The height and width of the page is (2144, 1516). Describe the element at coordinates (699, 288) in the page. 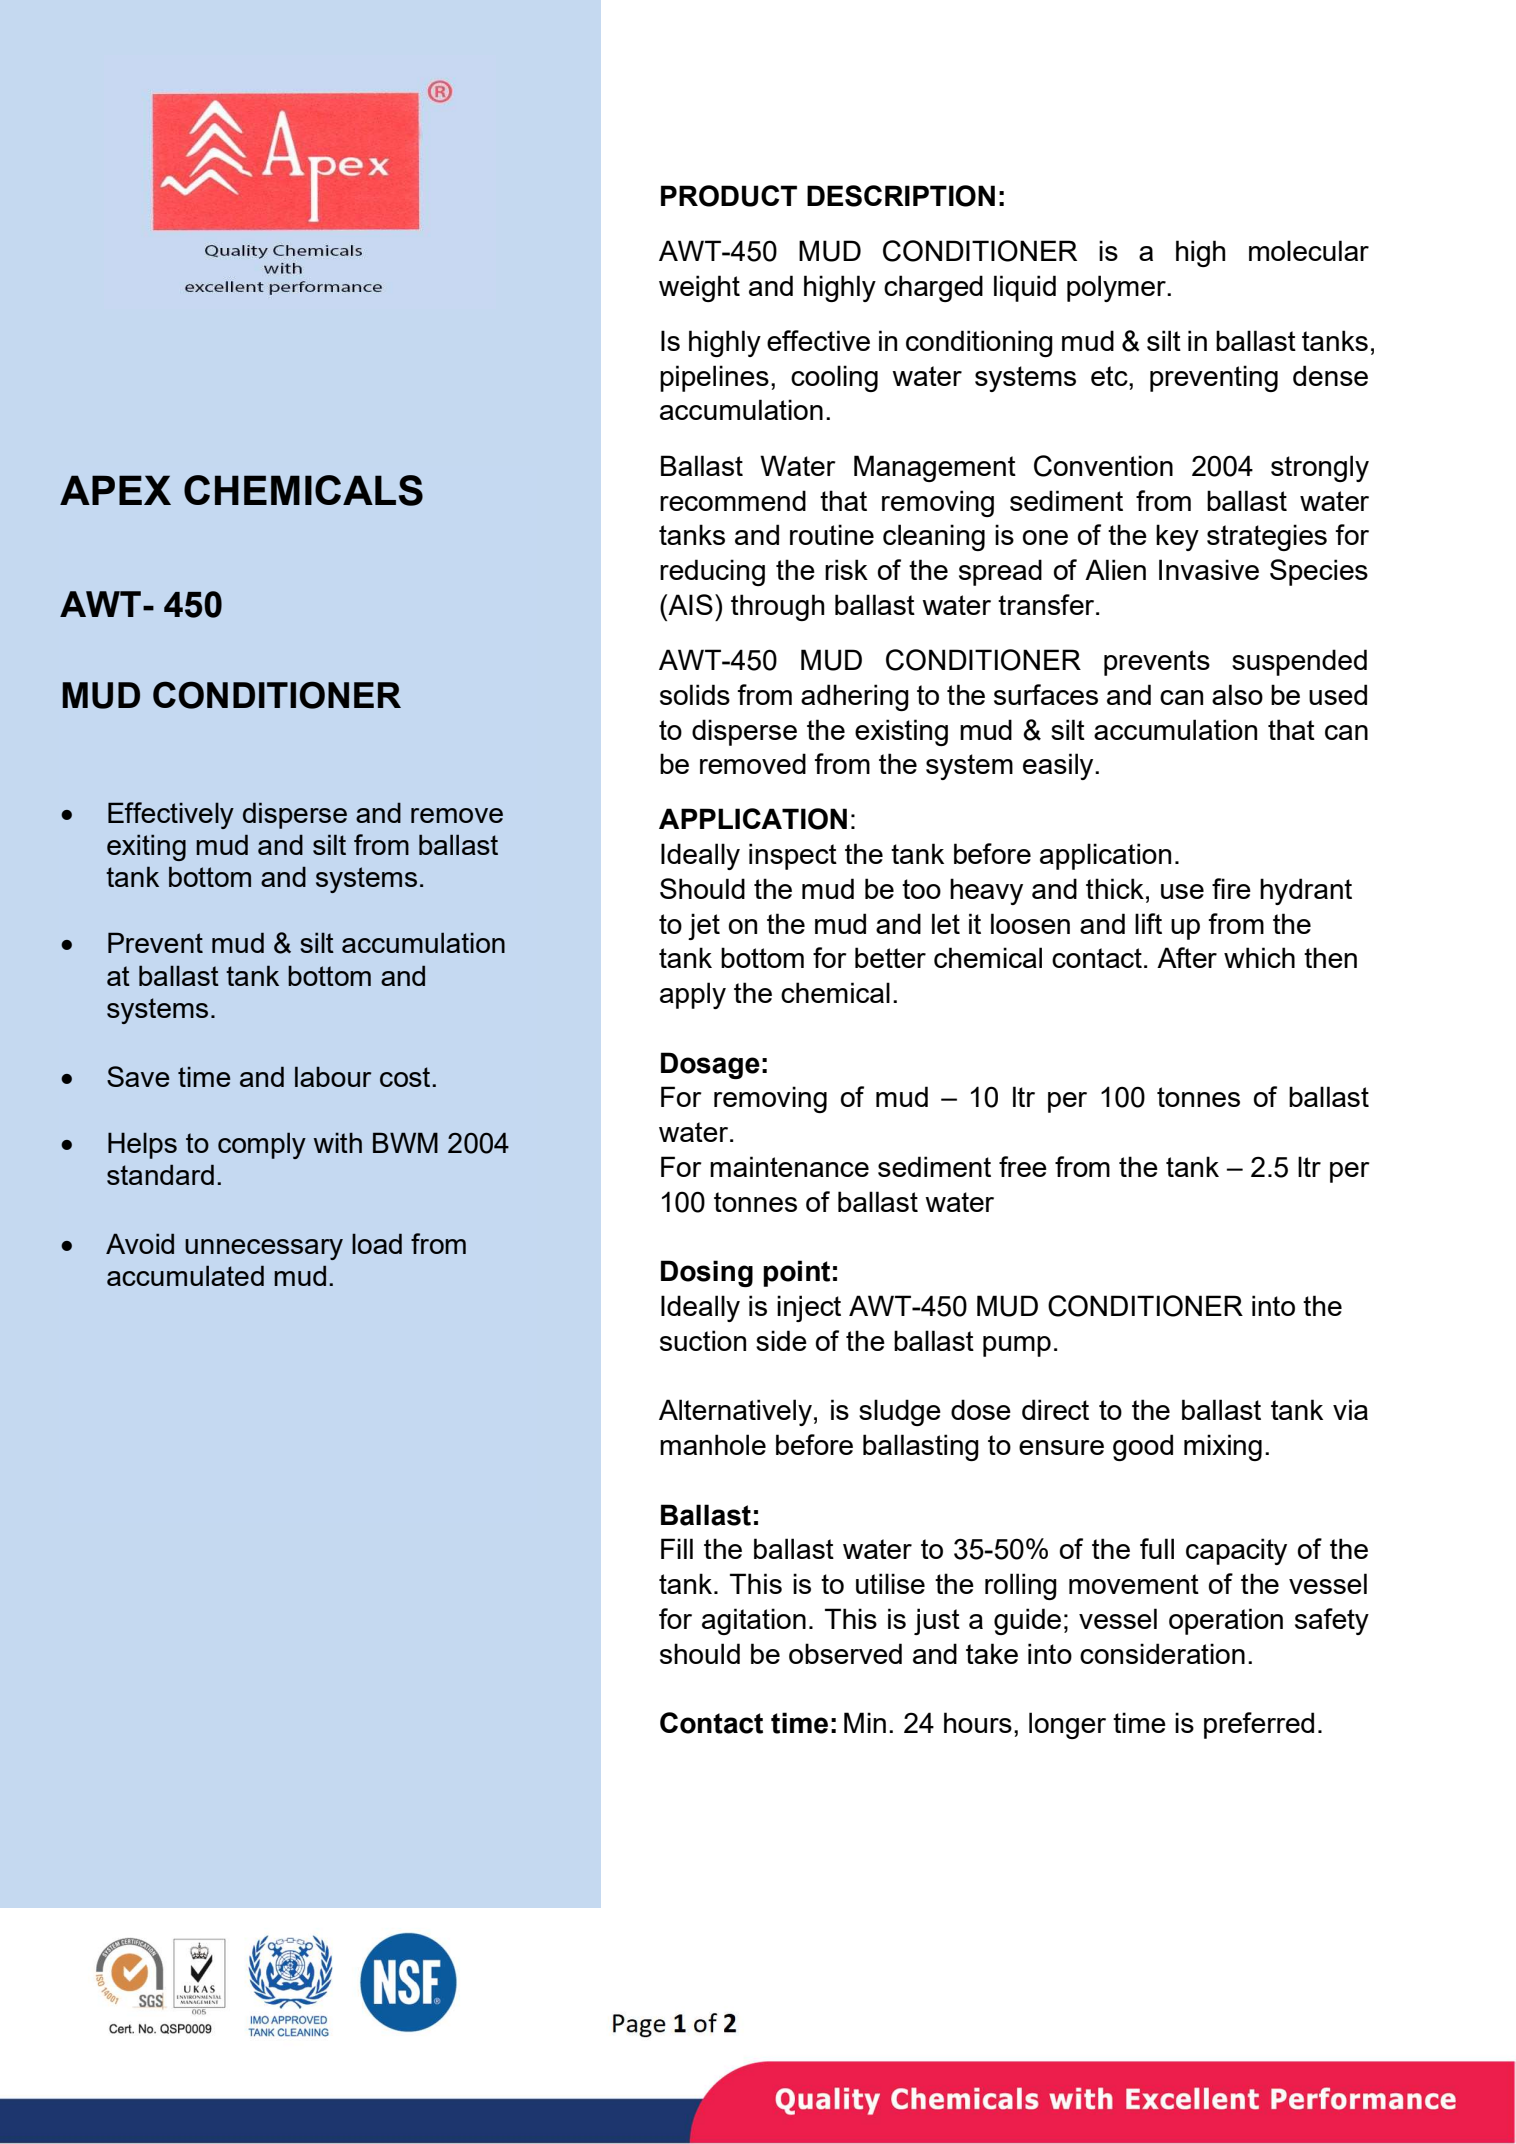

I see `weight` at that location.
